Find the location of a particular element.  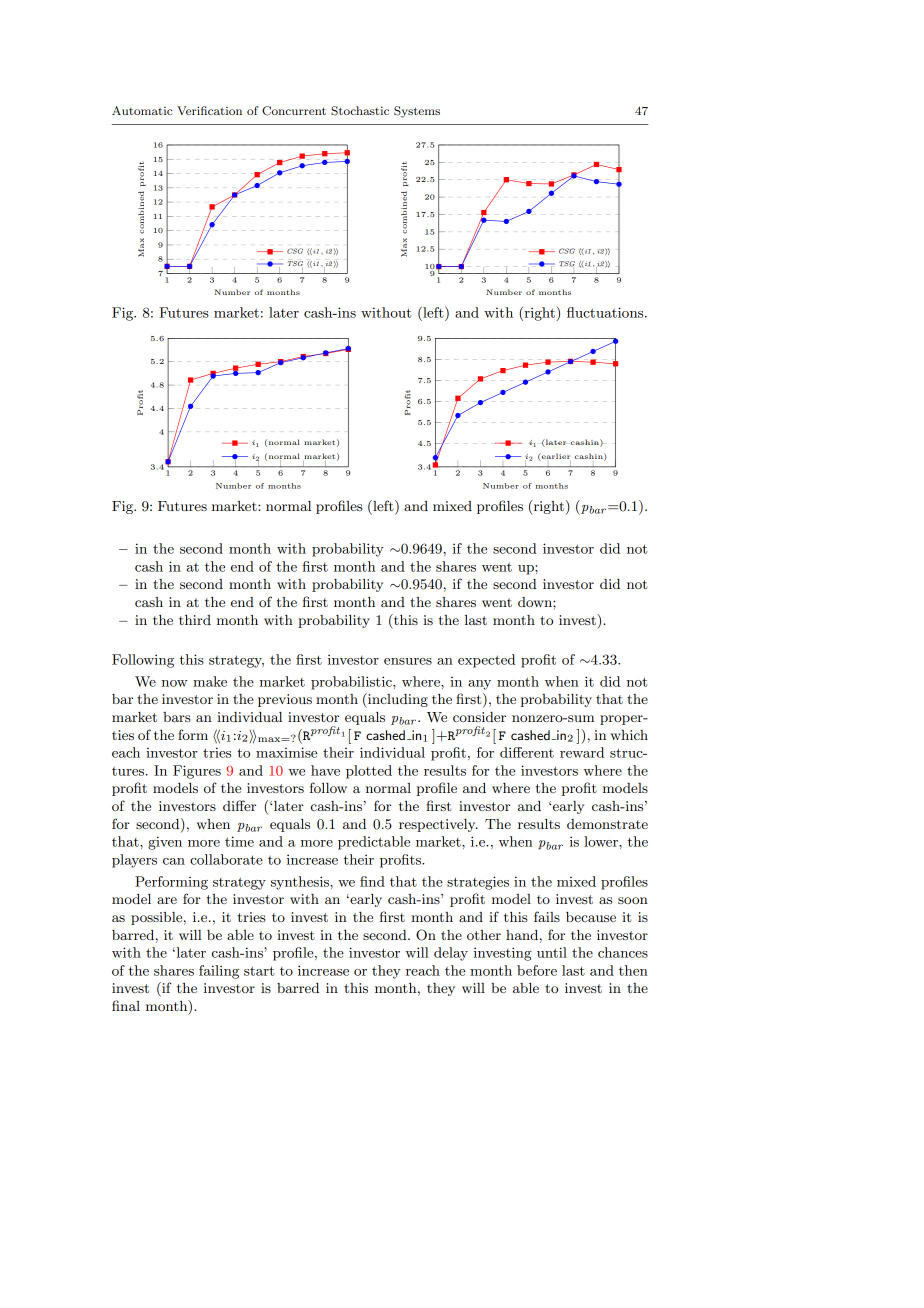

Stochastic is located at coordinates (360, 111).
